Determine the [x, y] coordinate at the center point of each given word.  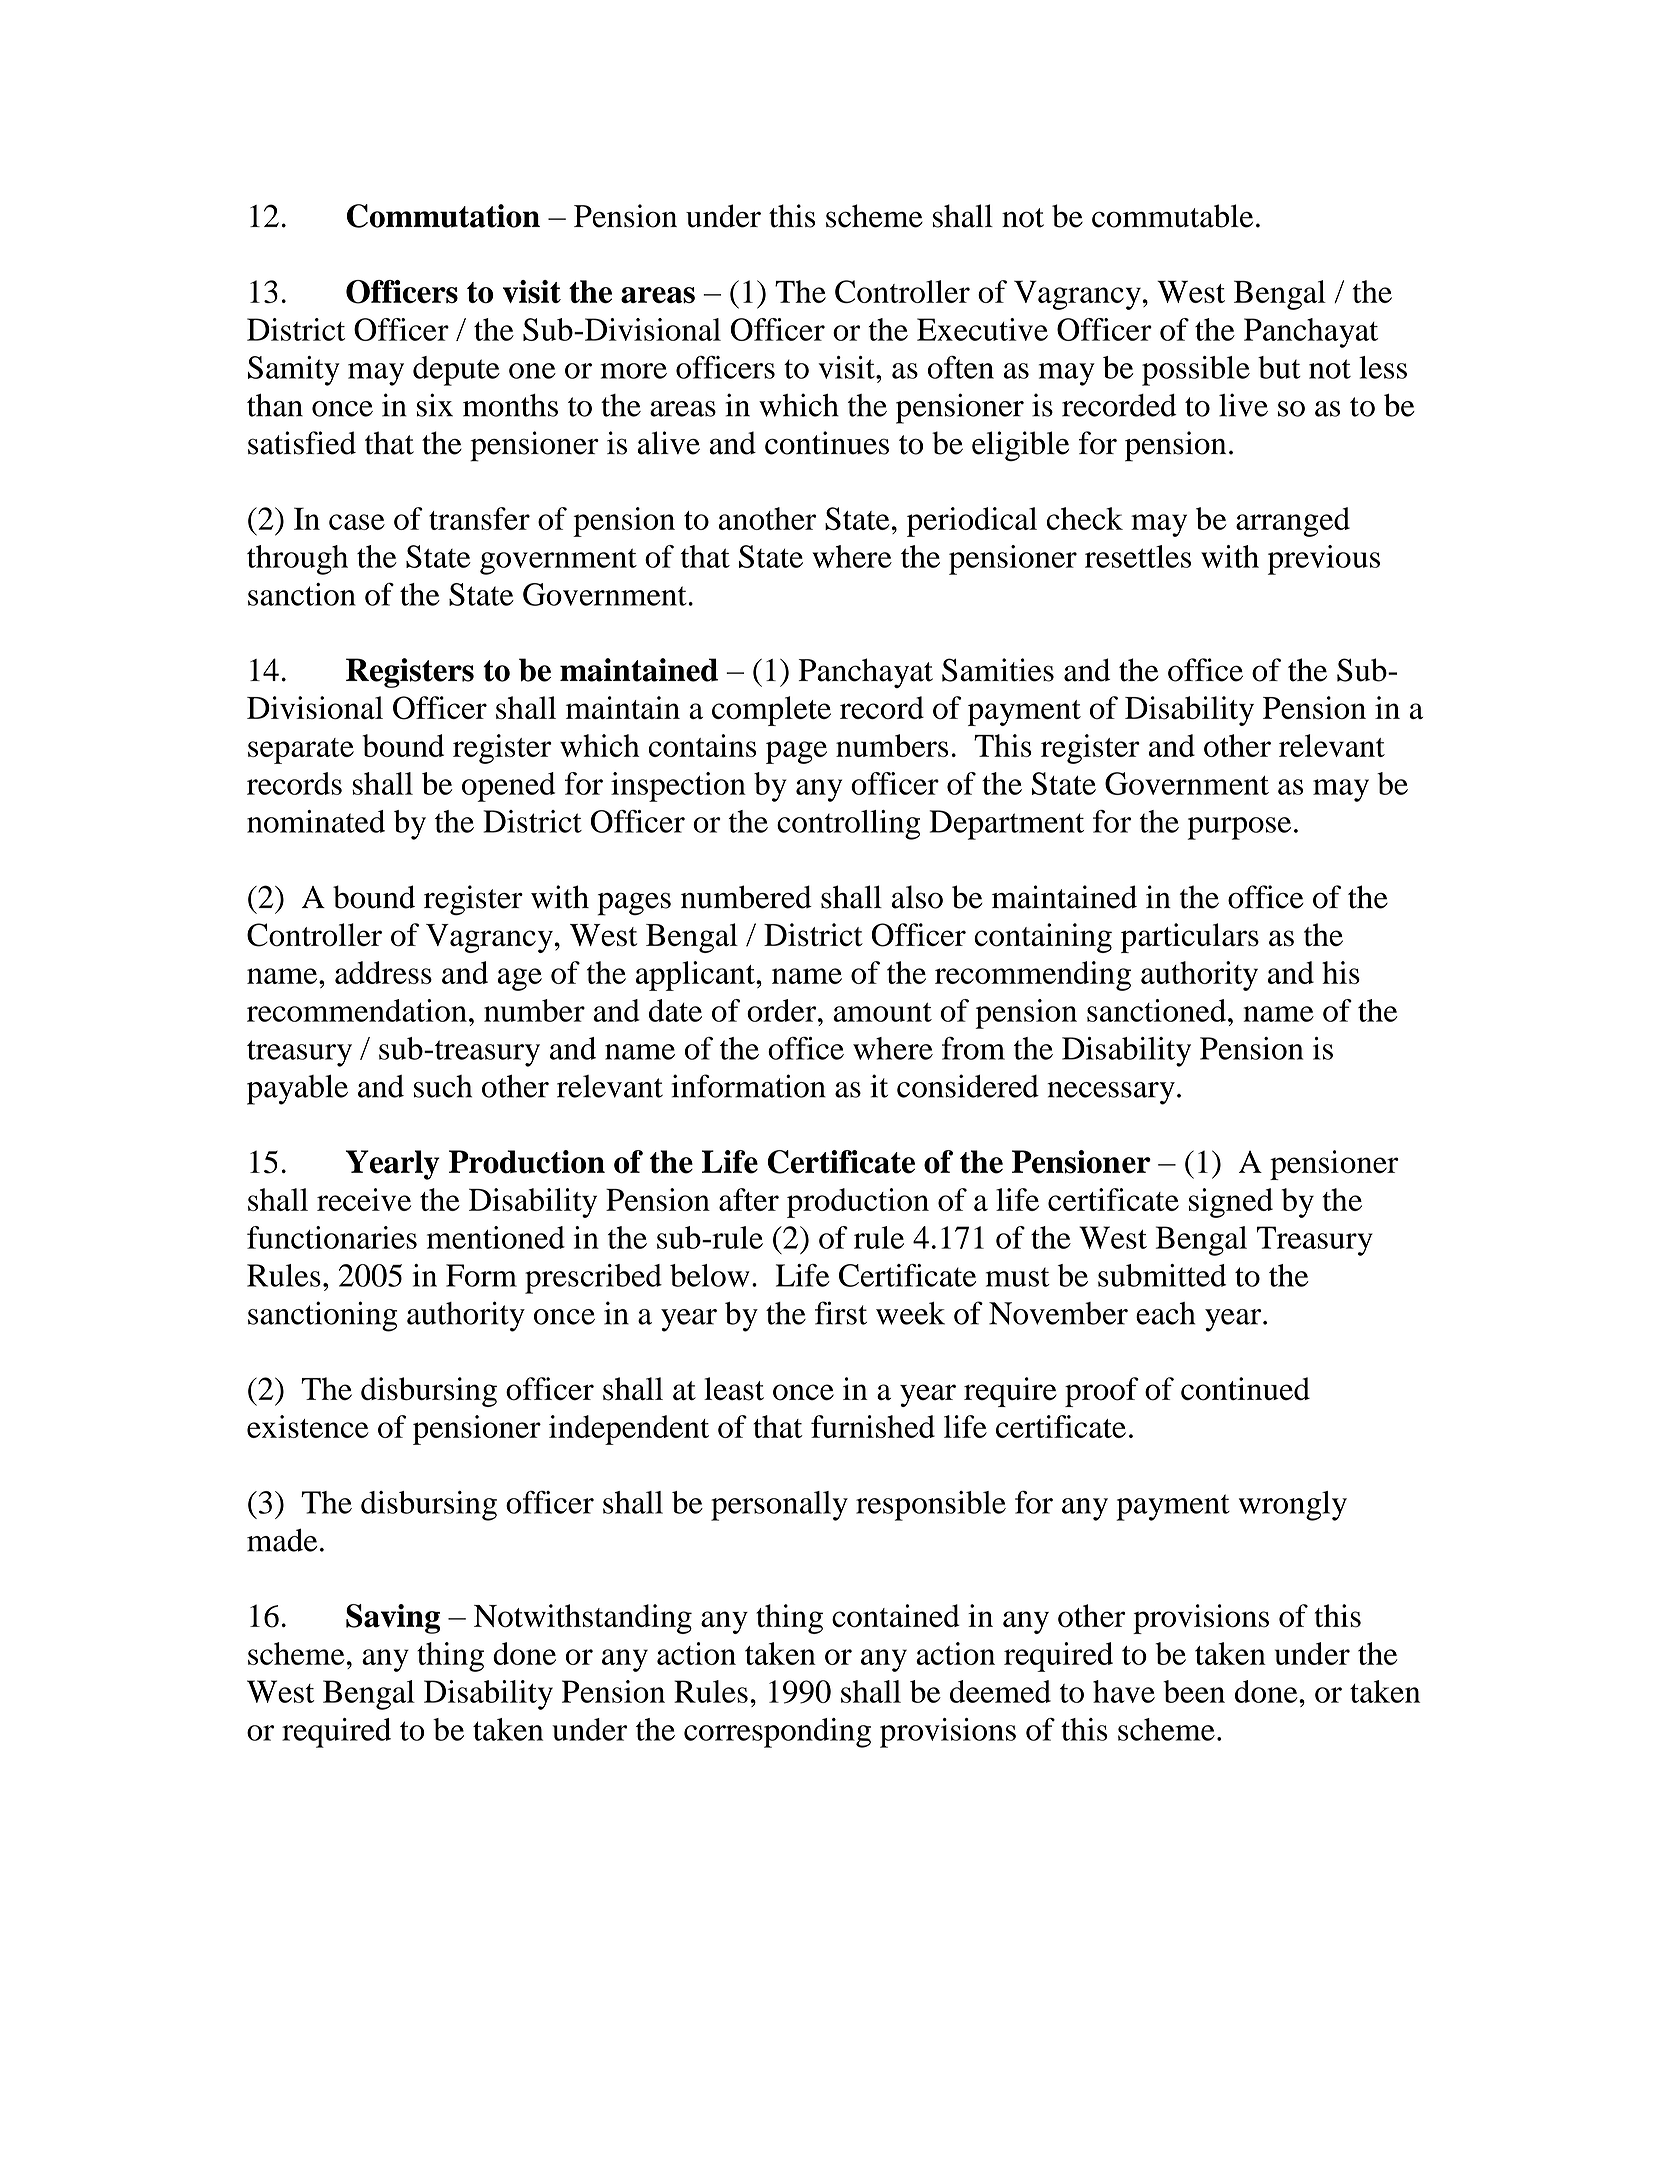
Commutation [443, 216]
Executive [982, 329]
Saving [393, 1619]
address [383, 972]
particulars [1190, 938]
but [1279, 367]
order [783, 1010]
